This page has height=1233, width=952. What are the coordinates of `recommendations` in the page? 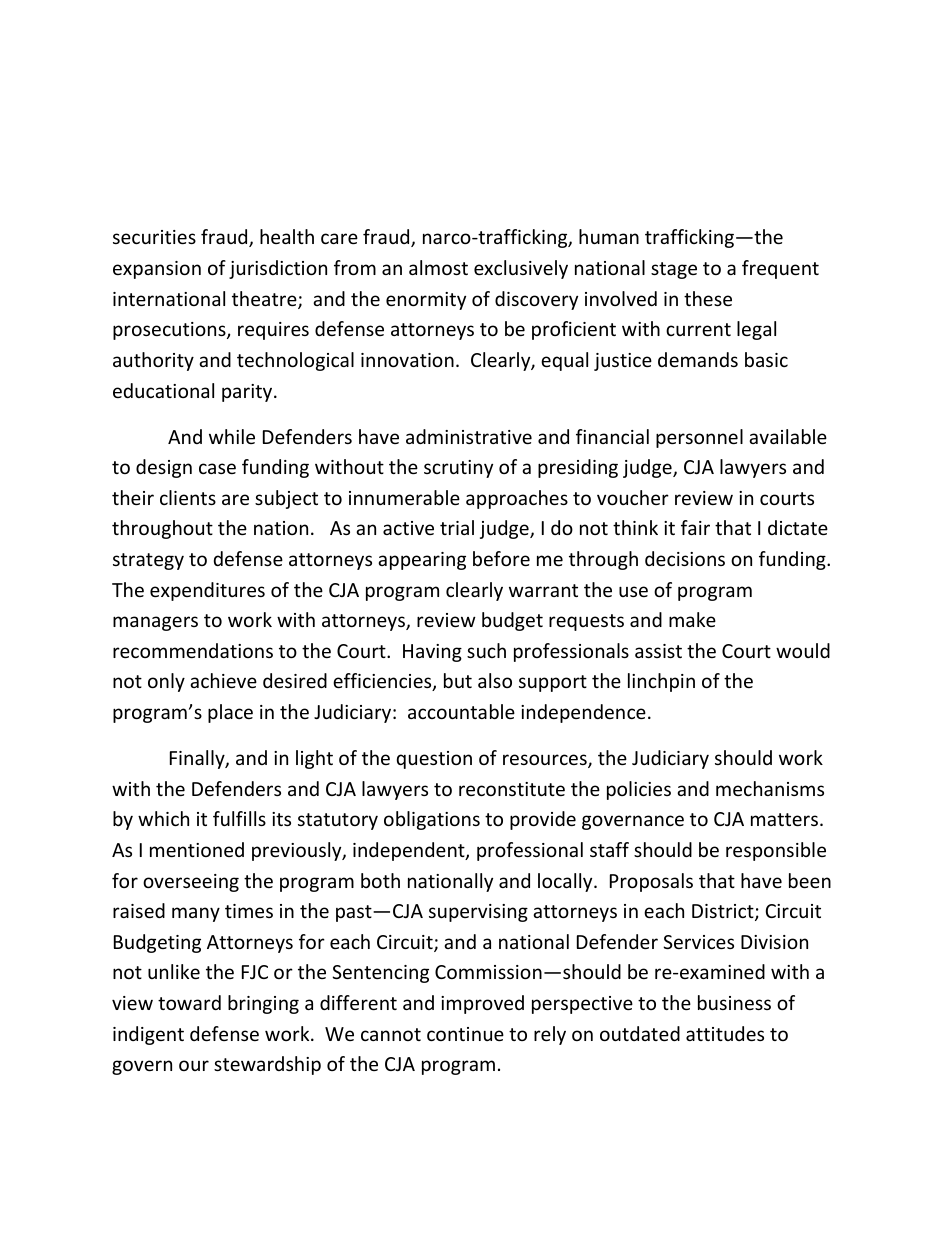 It's located at (193, 650).
